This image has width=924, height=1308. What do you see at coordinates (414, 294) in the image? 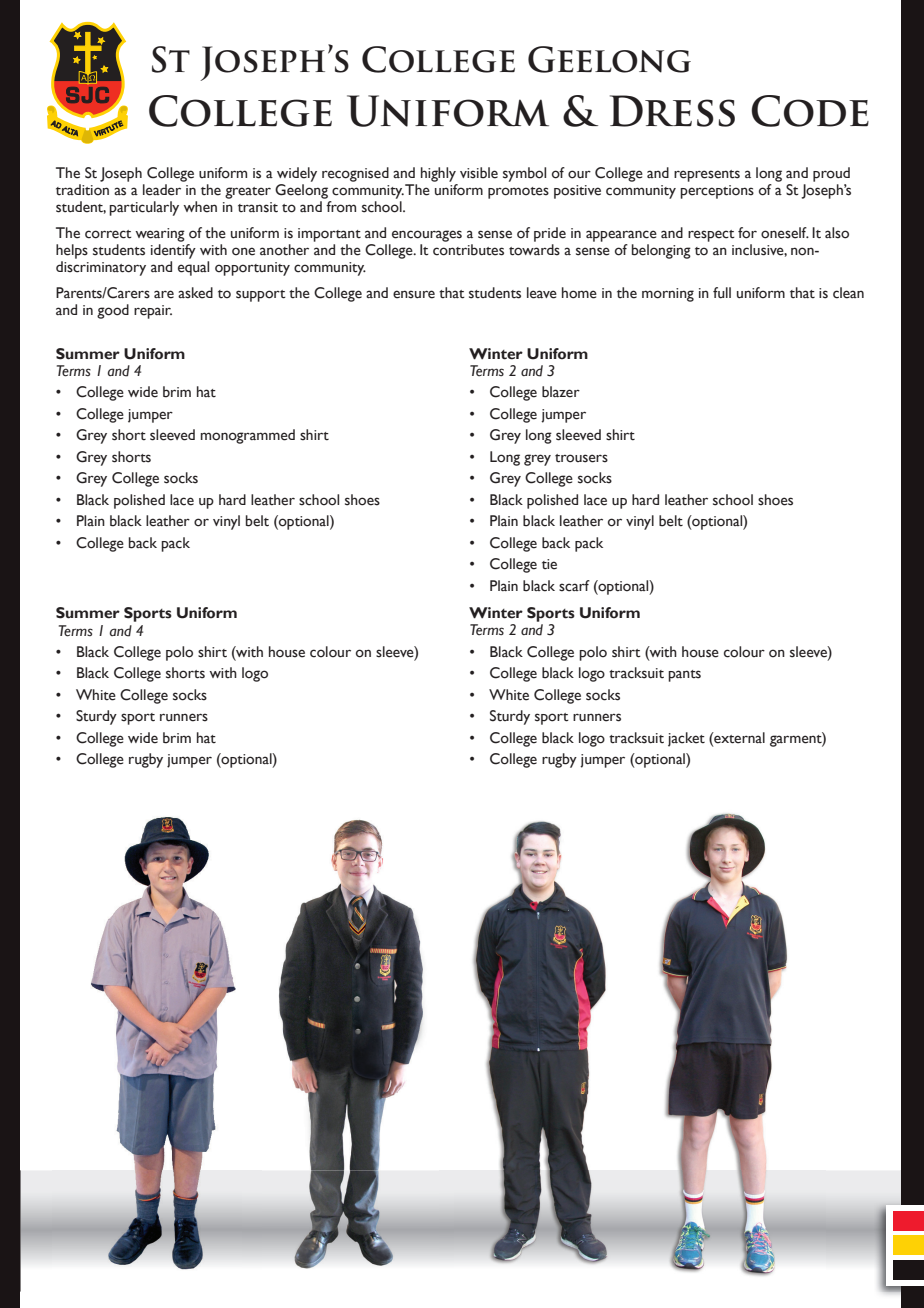
I see `ensure` at bounding box center [414, 294].
